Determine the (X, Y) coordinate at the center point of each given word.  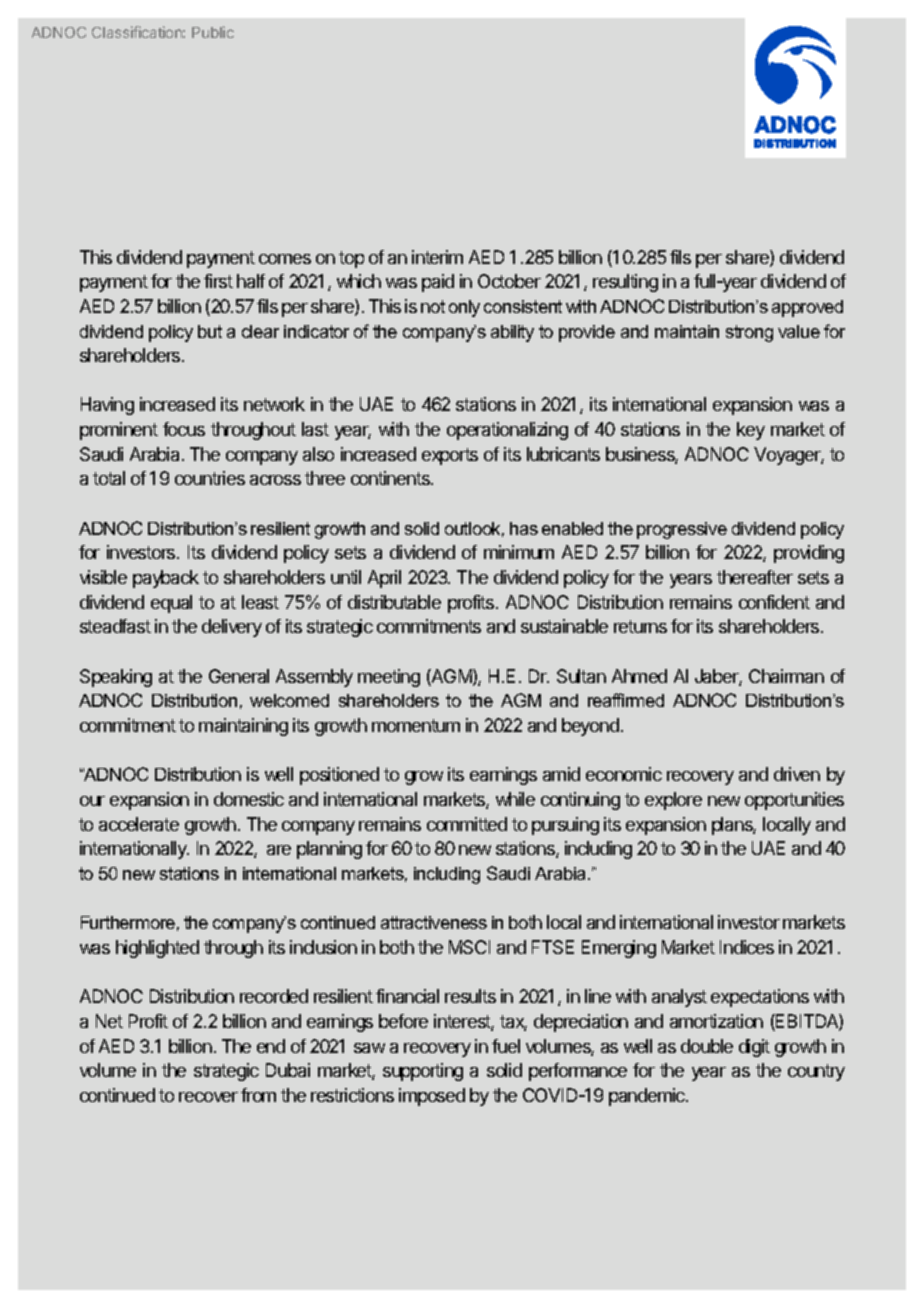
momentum (416, 725)
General (239, 676)
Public (213, 32)
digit (754, 1048)
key (751, 431)
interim (437, 257)
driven (797, 774)
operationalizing (507, 431)
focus (184, 429)
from (258, 1095)
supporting (423, 1072)
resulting (625, 283)
